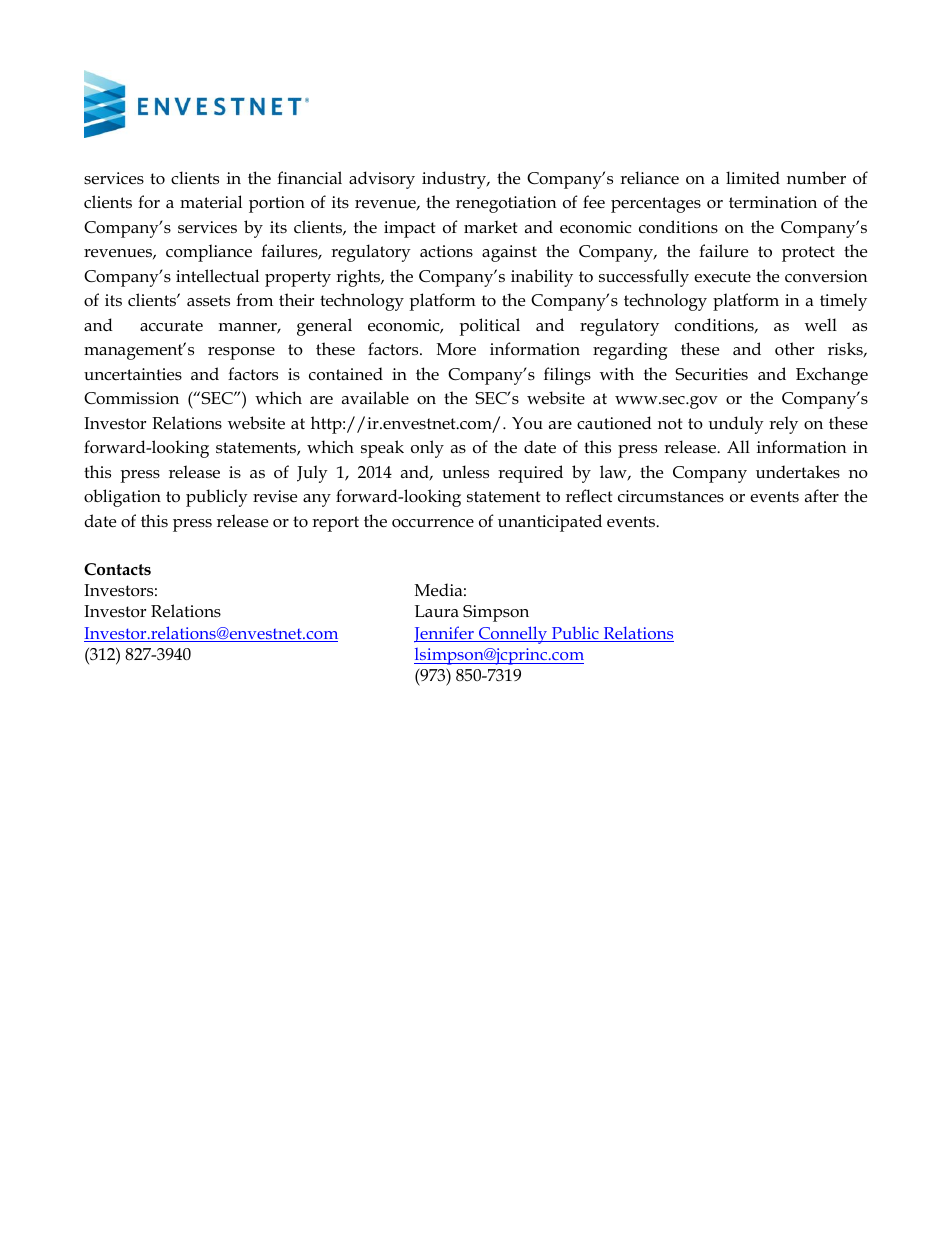 Image resolution: width=952 pixels, height=1233 pixels. I want to click on occurrence, so click(433, 523).
